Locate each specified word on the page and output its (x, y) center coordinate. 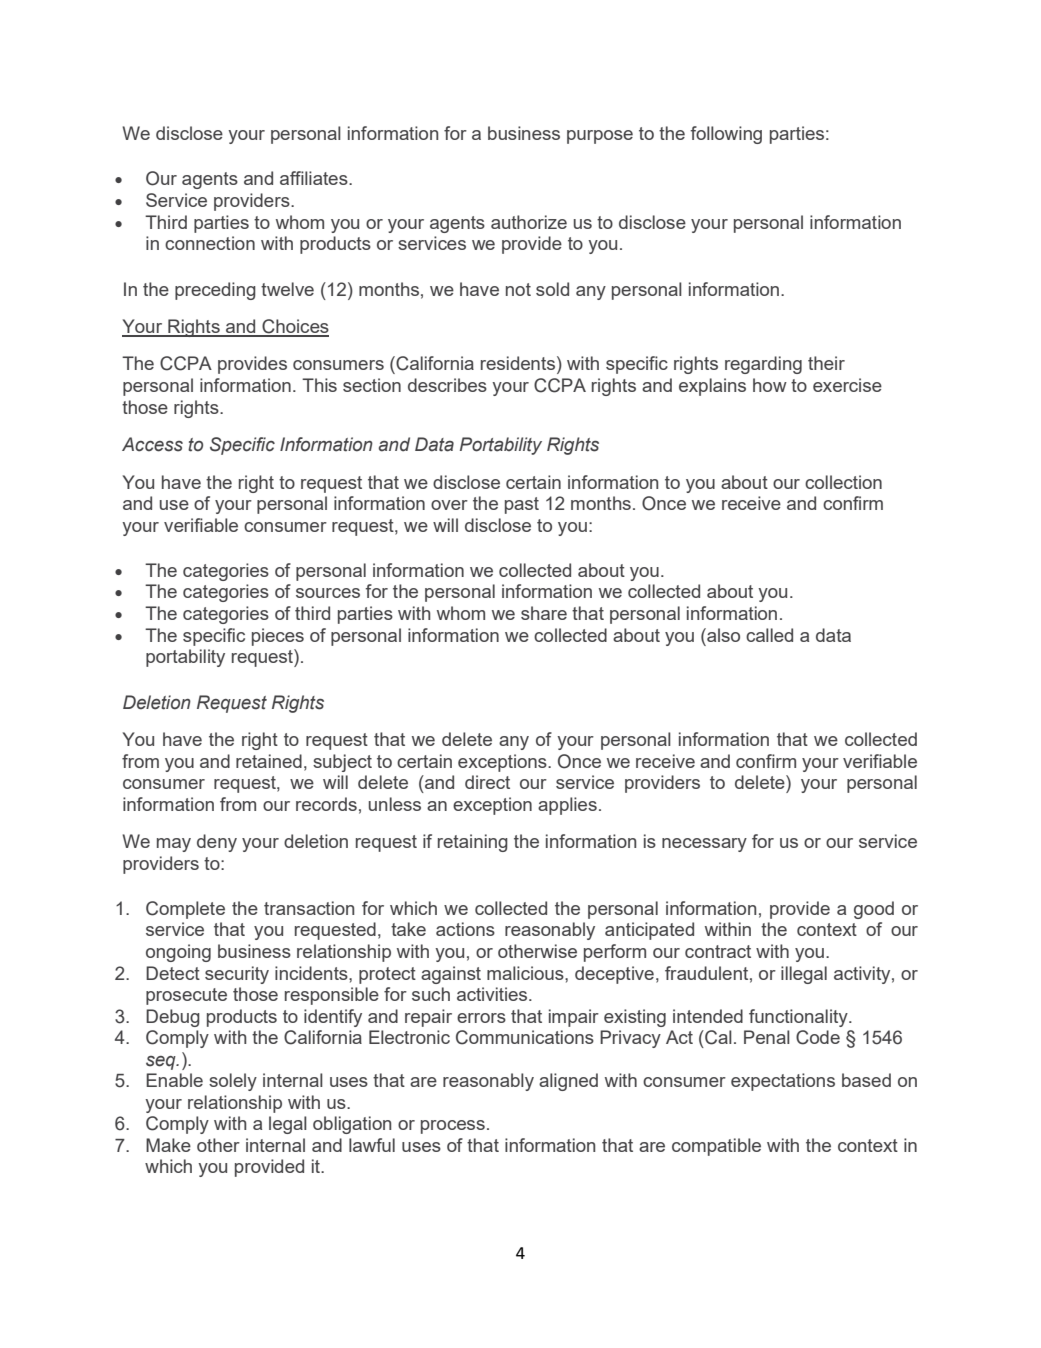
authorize (529, 222)
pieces (278, 637)
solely (233, 1082)
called (769, 635)
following (726, 135)
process (453, 1127)
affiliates (315, 178)
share (544, 613)
